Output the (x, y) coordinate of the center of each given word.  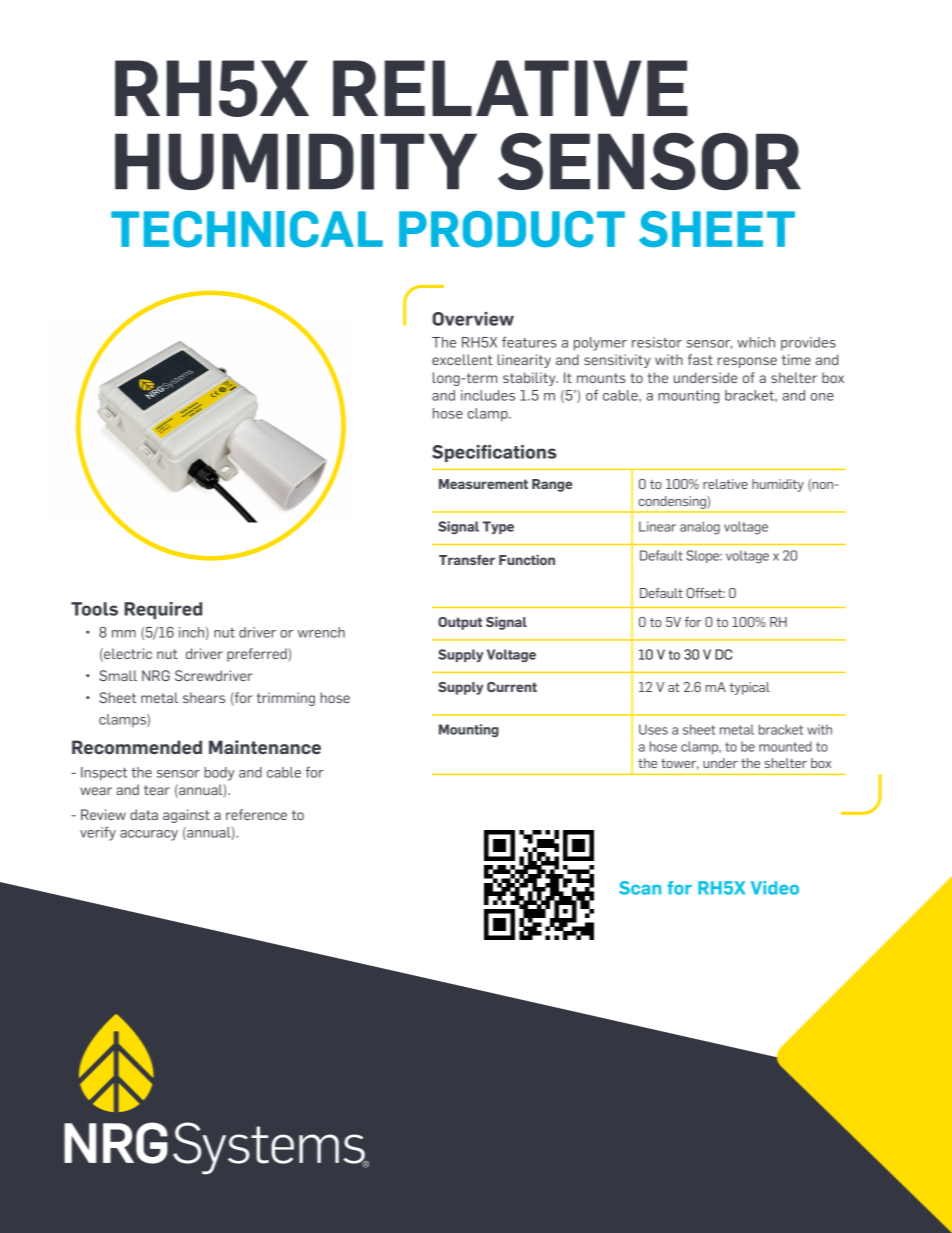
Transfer (467, 560)
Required (163, 610)
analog (700, 528)
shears (204, 697)
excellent (462, 359)
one (822, 397)
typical (750, 688)
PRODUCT (512, 229)
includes (488, 395)
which (756, 342)
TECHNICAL (247, 229)
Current (512, 687)
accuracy (149, 835)
